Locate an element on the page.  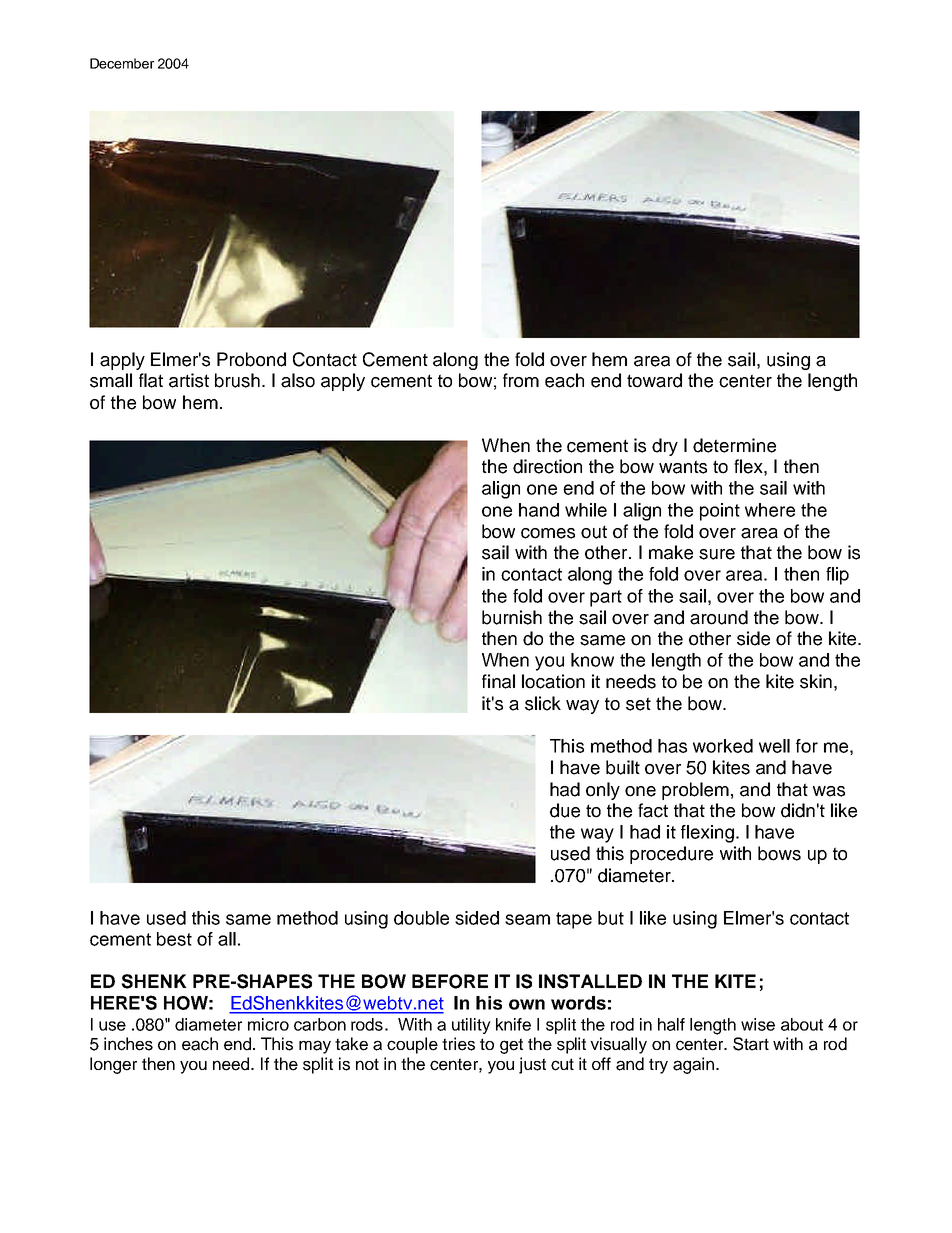
final is located at coordinates (498, 681).
